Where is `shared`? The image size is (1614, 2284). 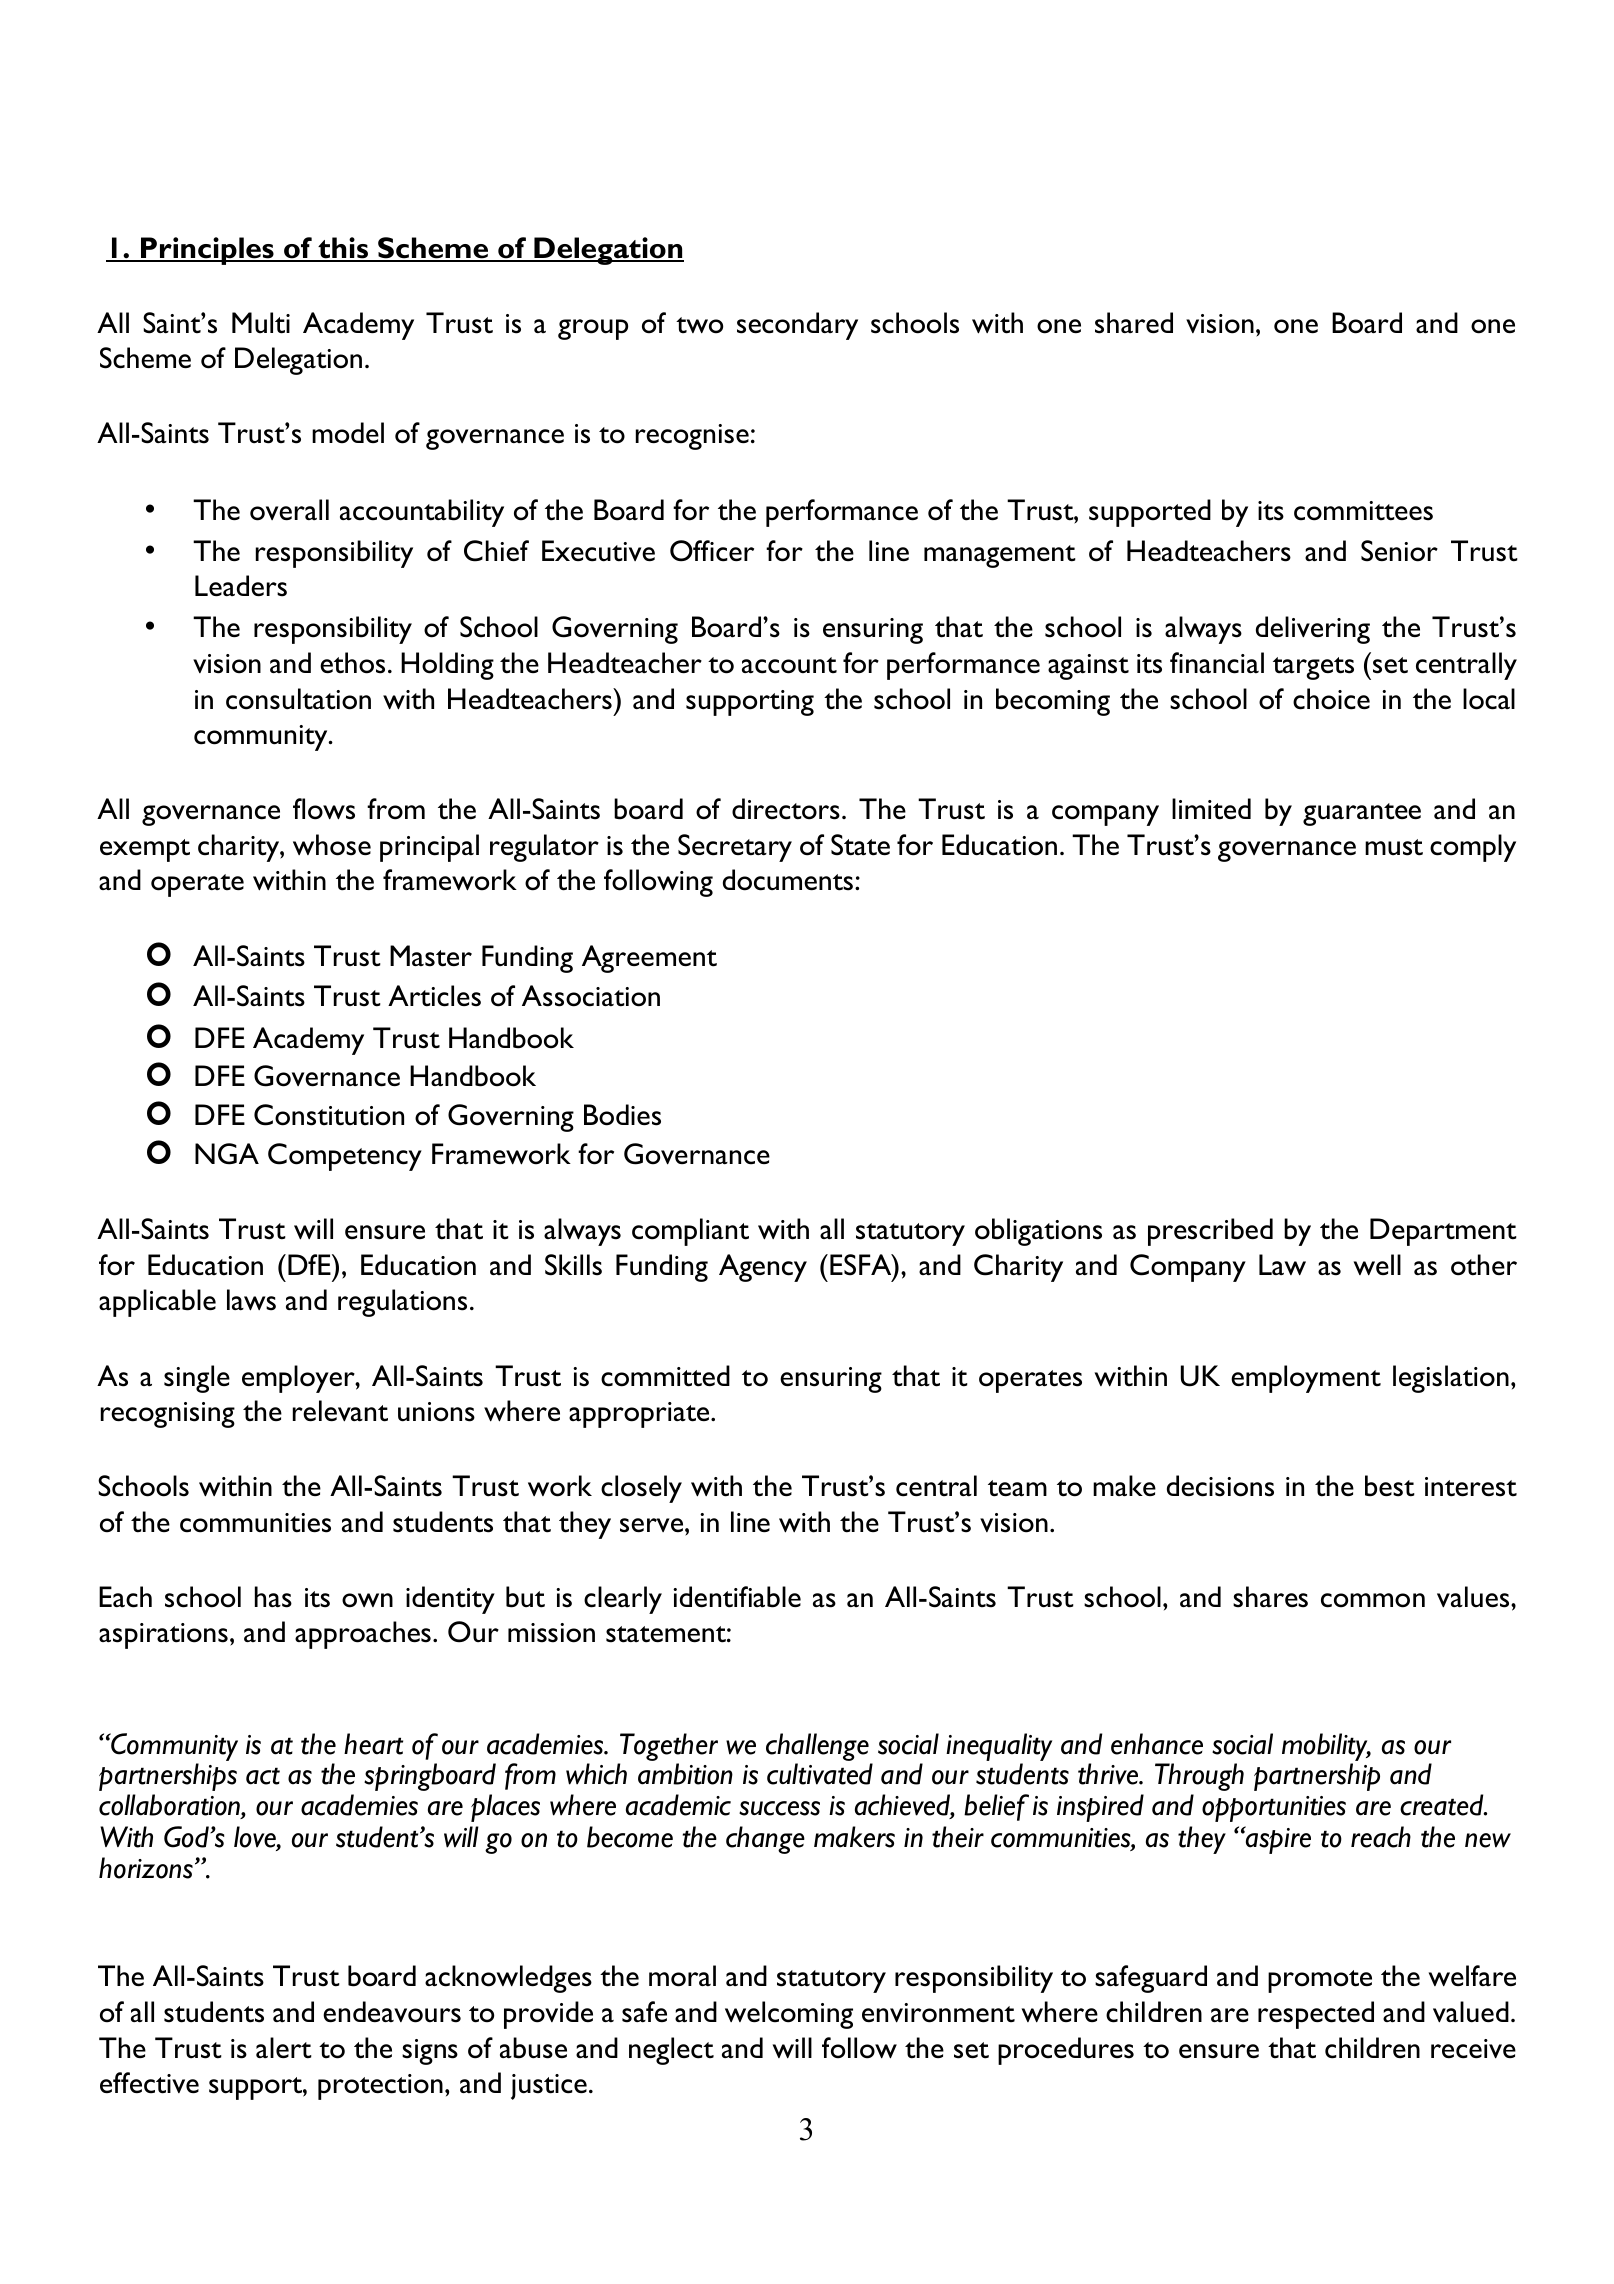
shared is located at coordinates (1134, 323).
